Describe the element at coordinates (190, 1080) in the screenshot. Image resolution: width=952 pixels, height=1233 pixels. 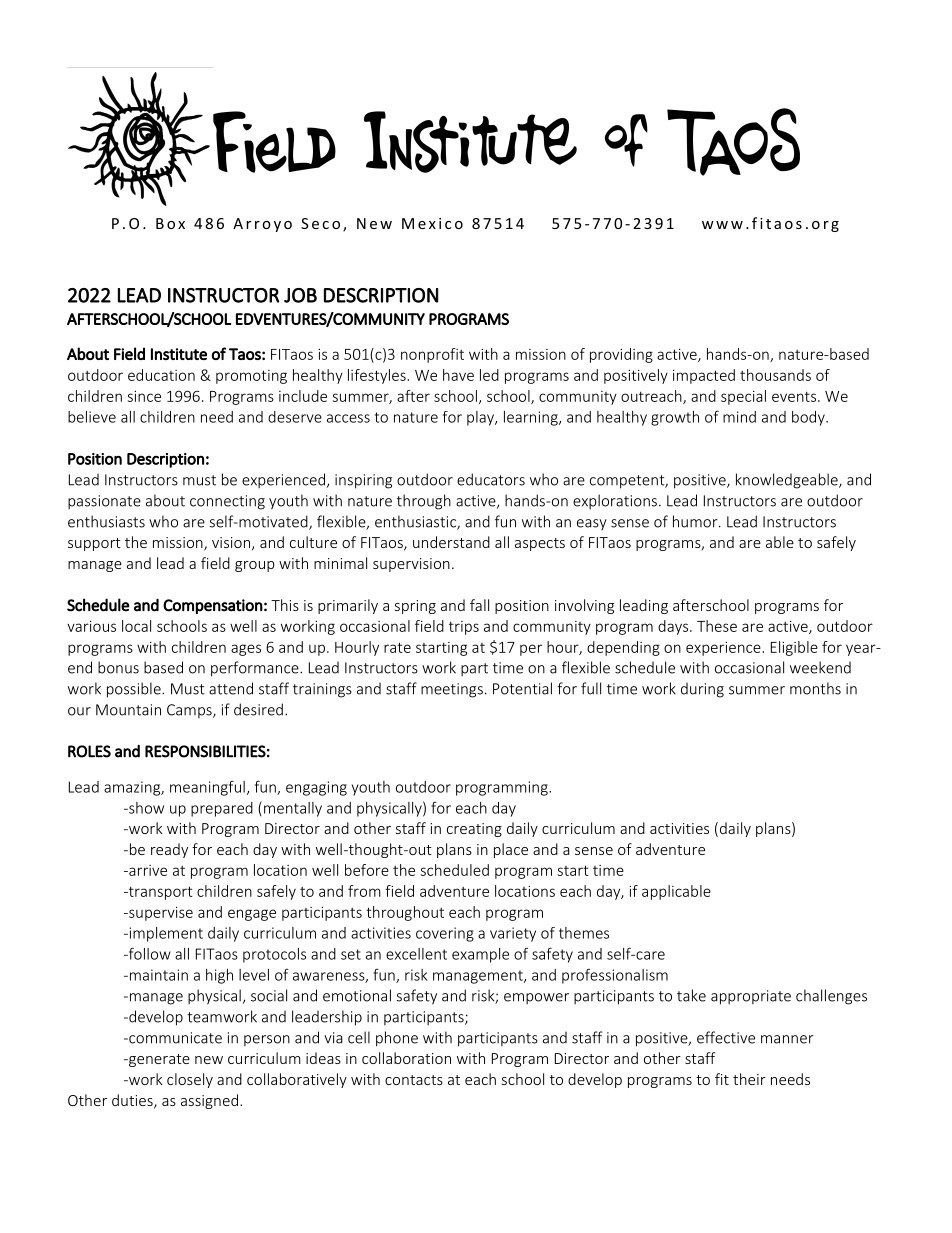
I see `closely` at that location.
